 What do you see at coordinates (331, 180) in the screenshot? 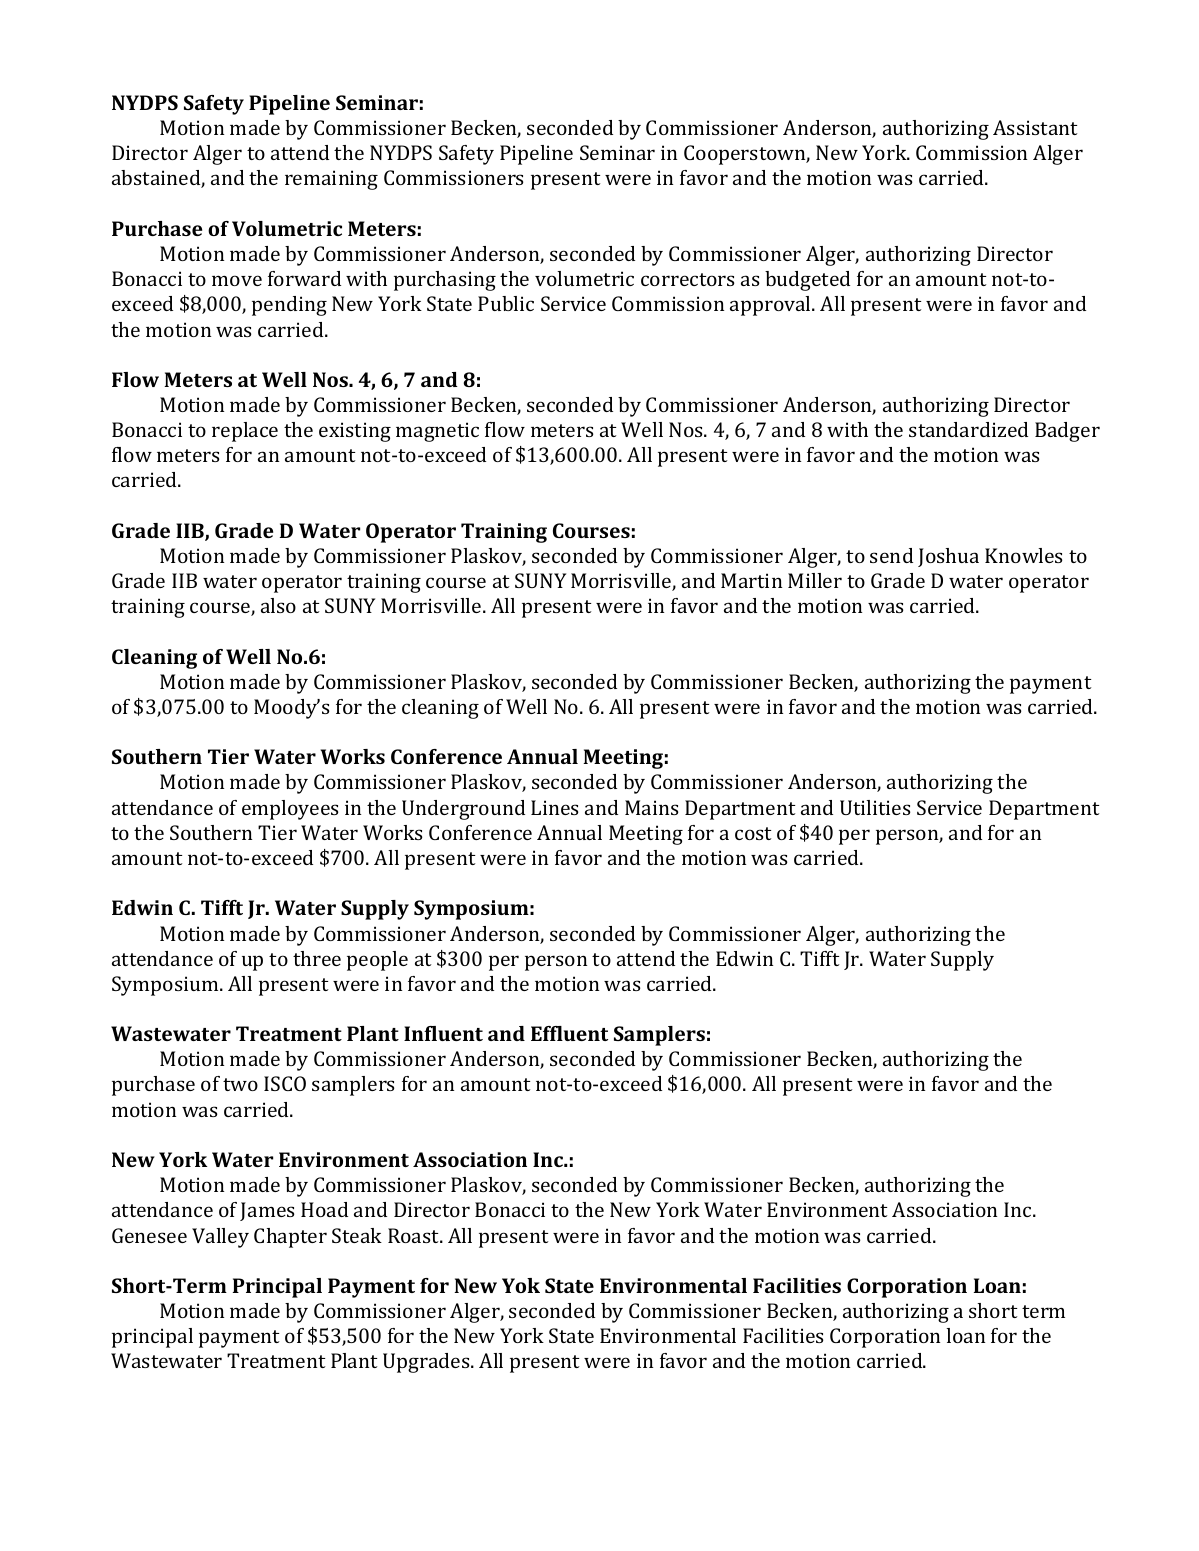
I see `remaining` at bounding box center [331, 180].
